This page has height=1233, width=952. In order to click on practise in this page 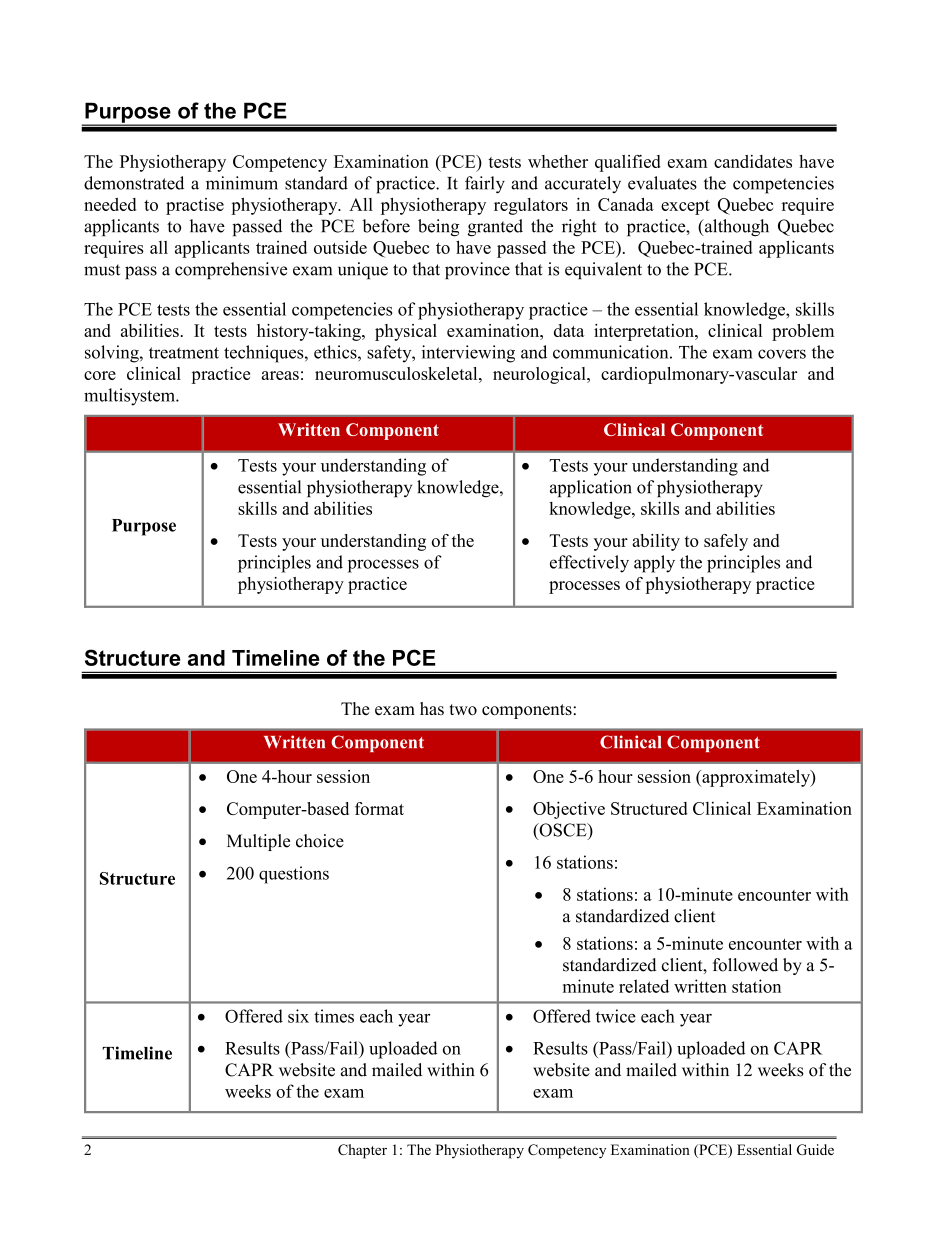, I will do `click(195, 206)`.
